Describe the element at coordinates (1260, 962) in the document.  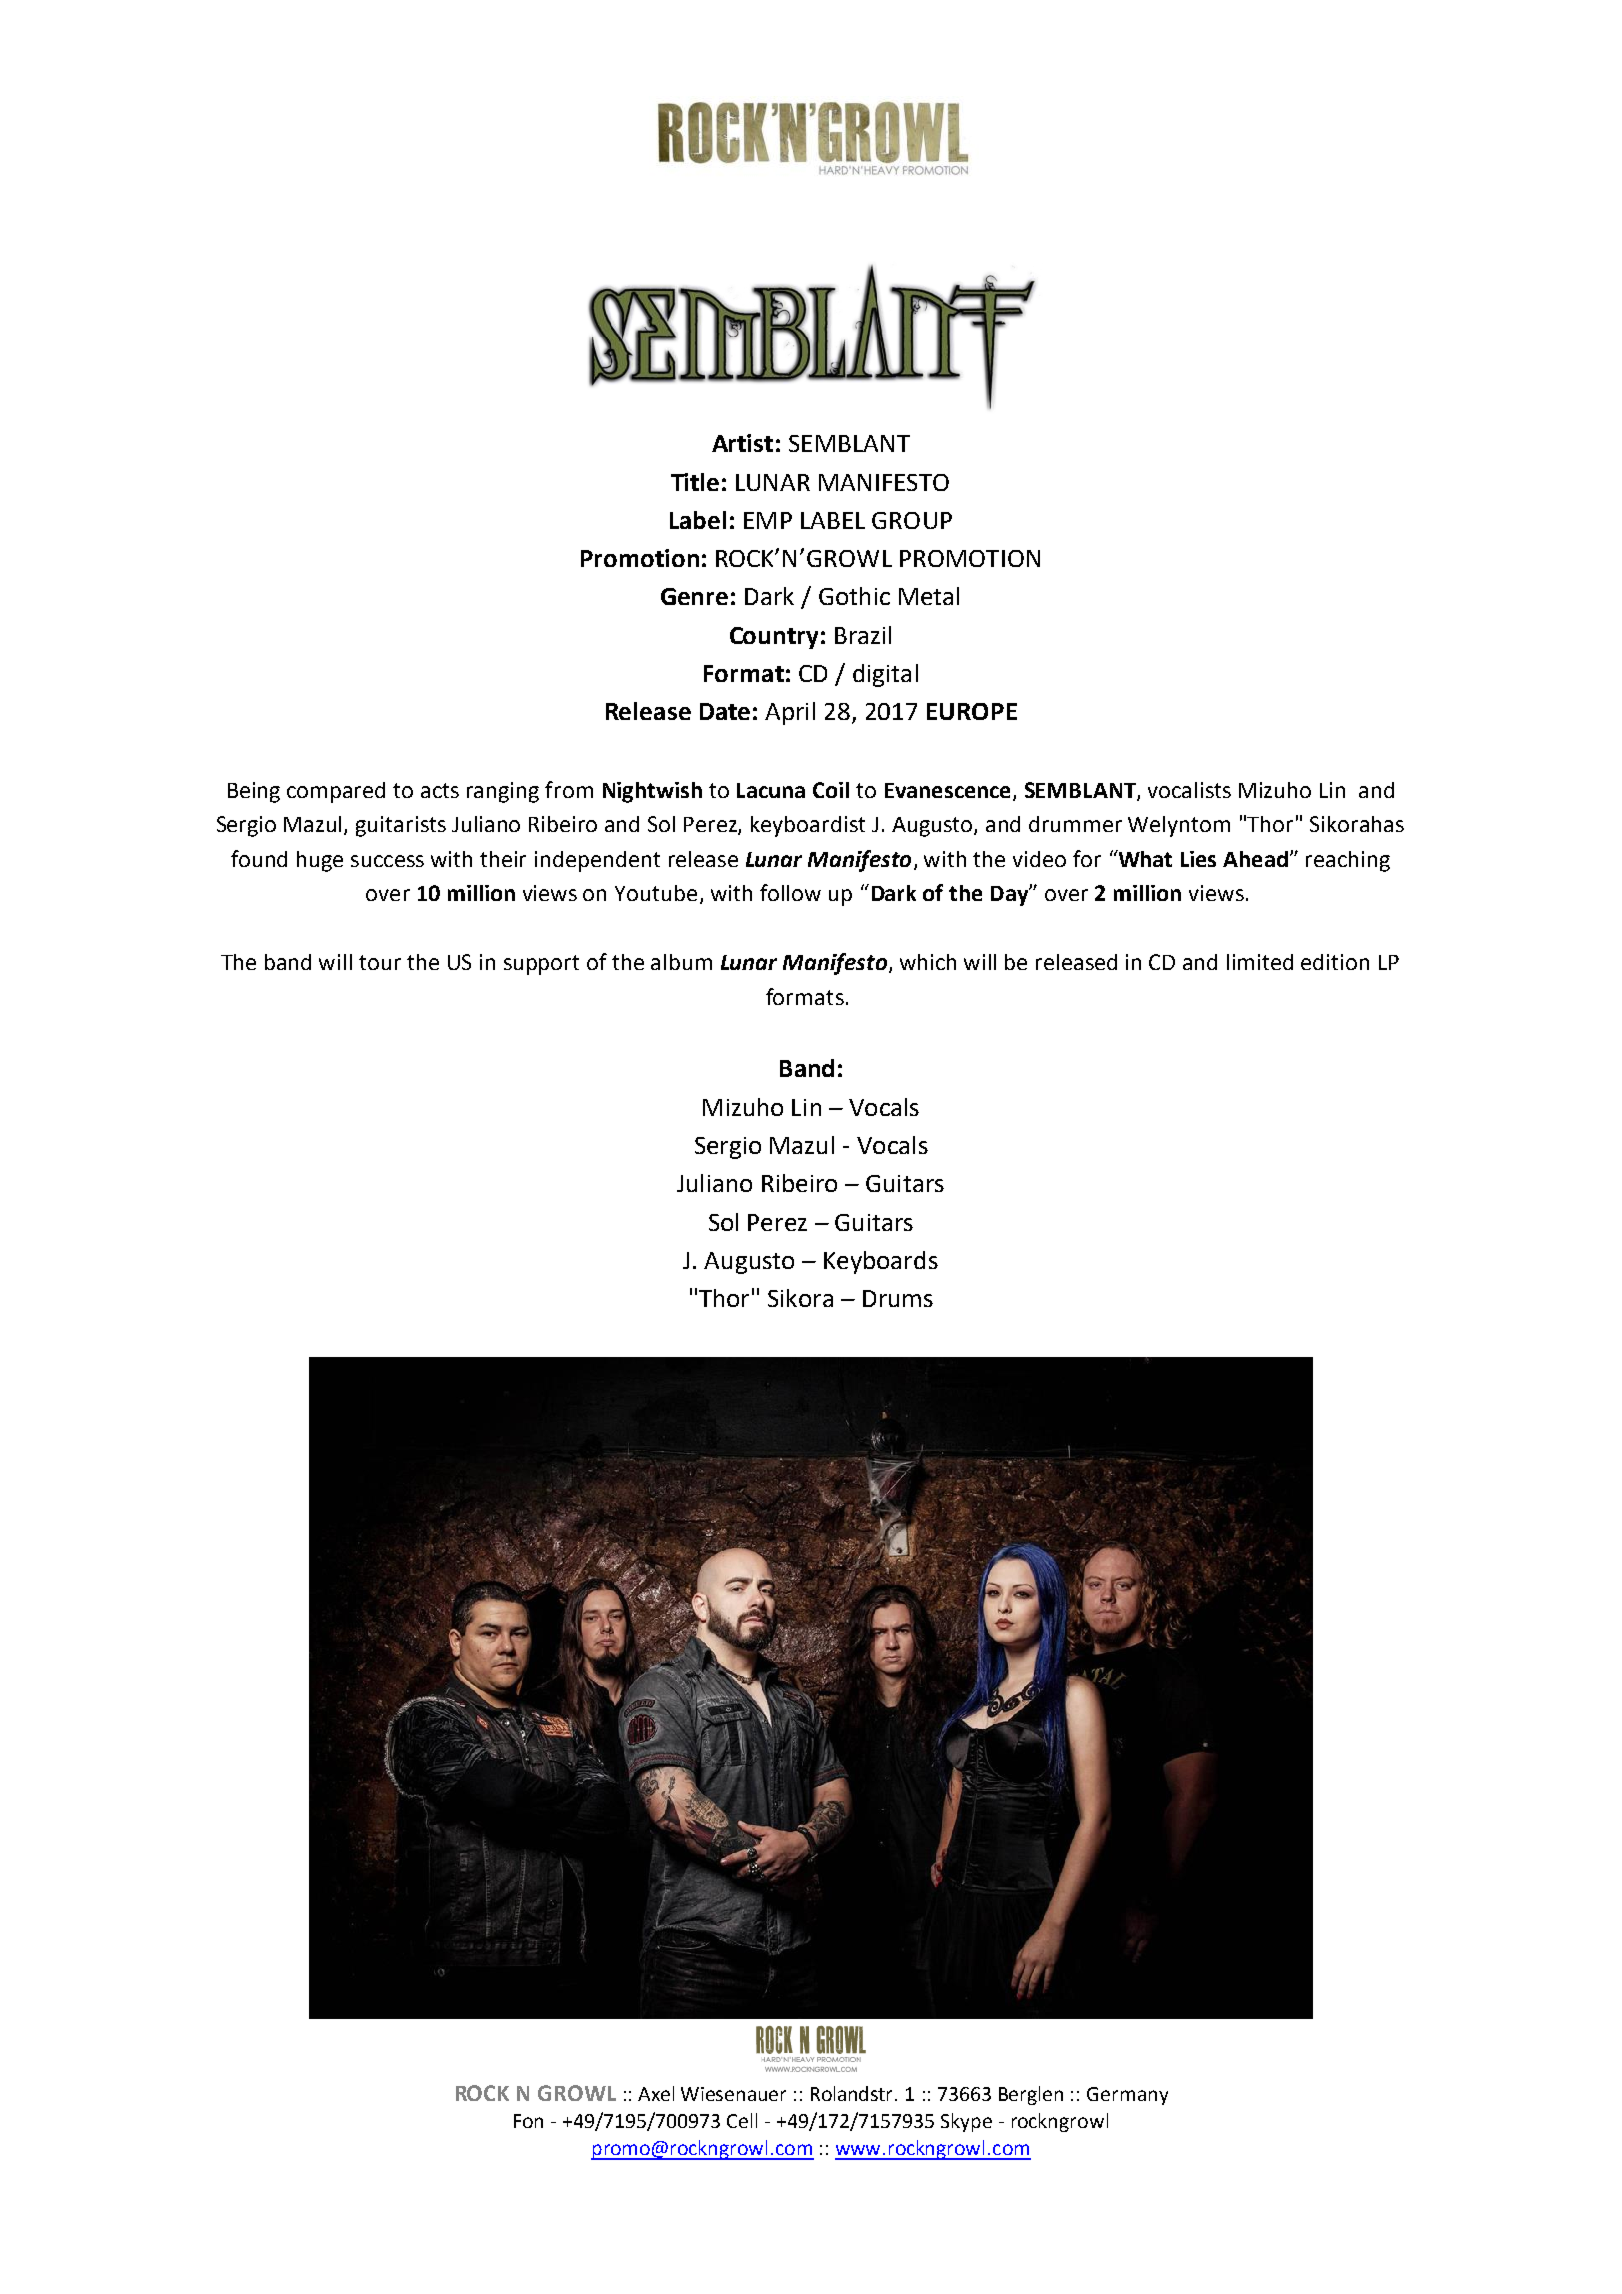
I see `limited` at that location.
